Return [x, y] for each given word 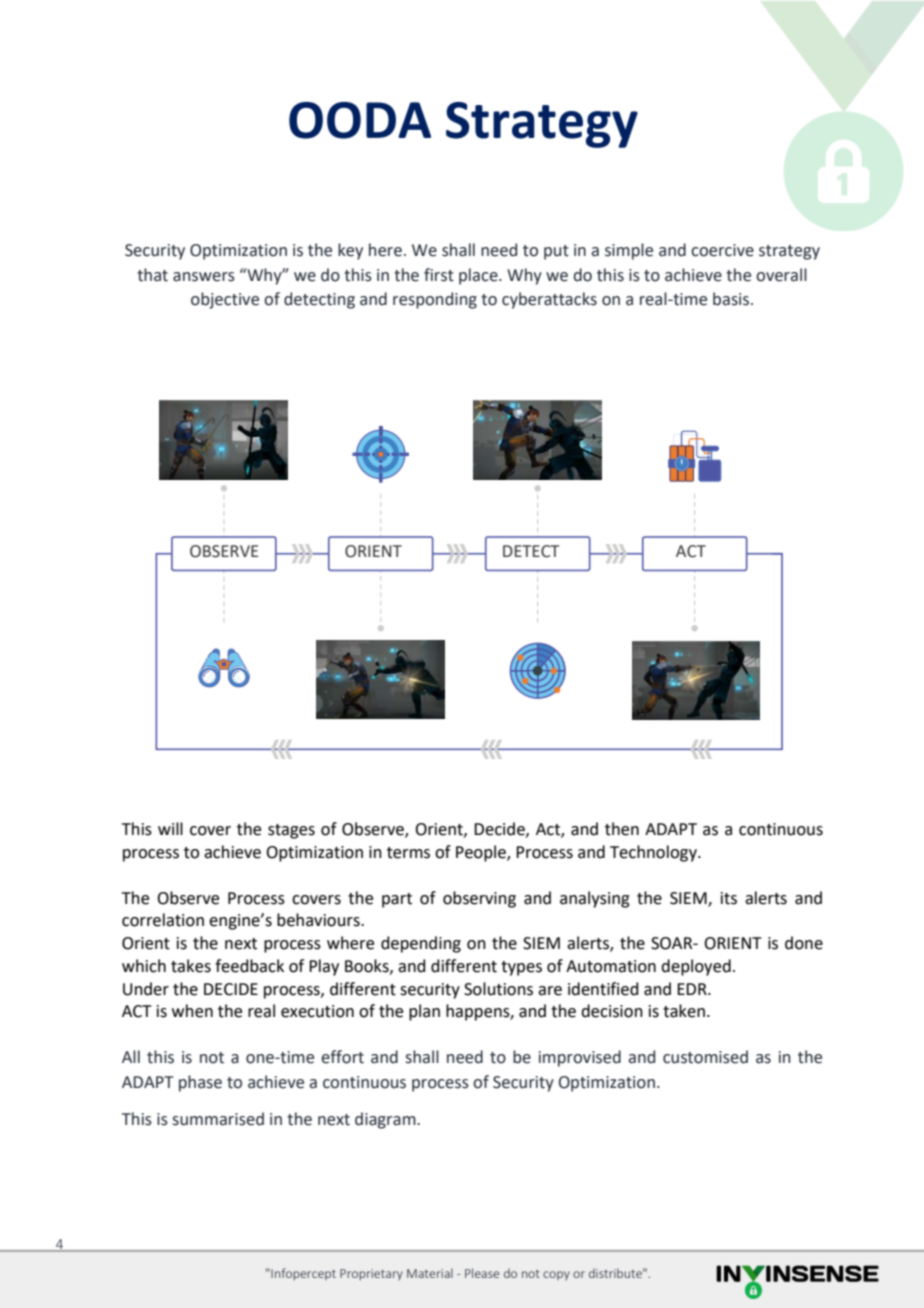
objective [225, 300]
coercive [722, 250]
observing [479, 899]
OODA [360, 120]
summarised [218, 1119]
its [729, 898]
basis [732, 299]
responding [435, 300]
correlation [163, 920]
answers [204, 277]
